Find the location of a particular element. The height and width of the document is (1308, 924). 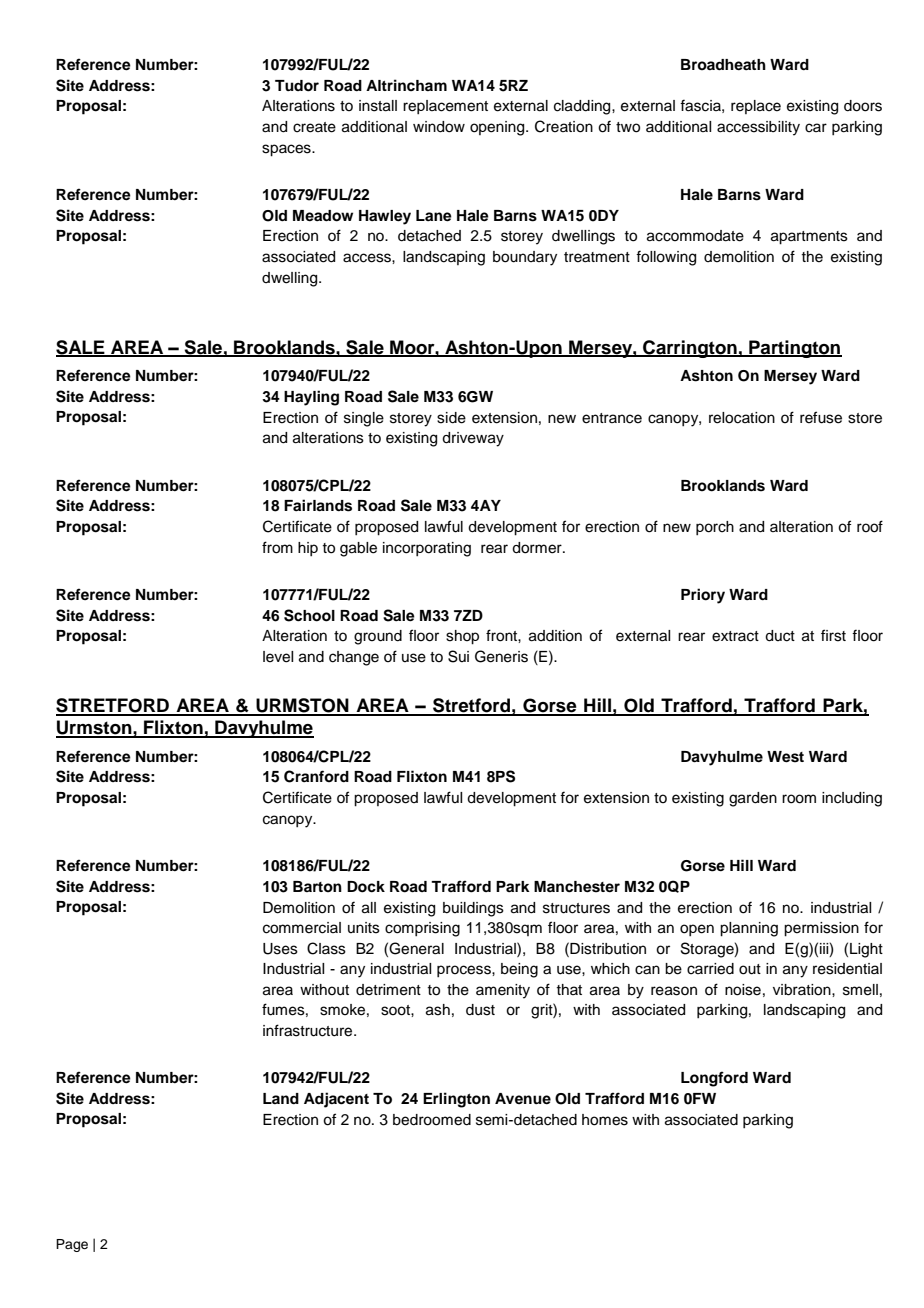

window is located at coordinates (439, 127).
